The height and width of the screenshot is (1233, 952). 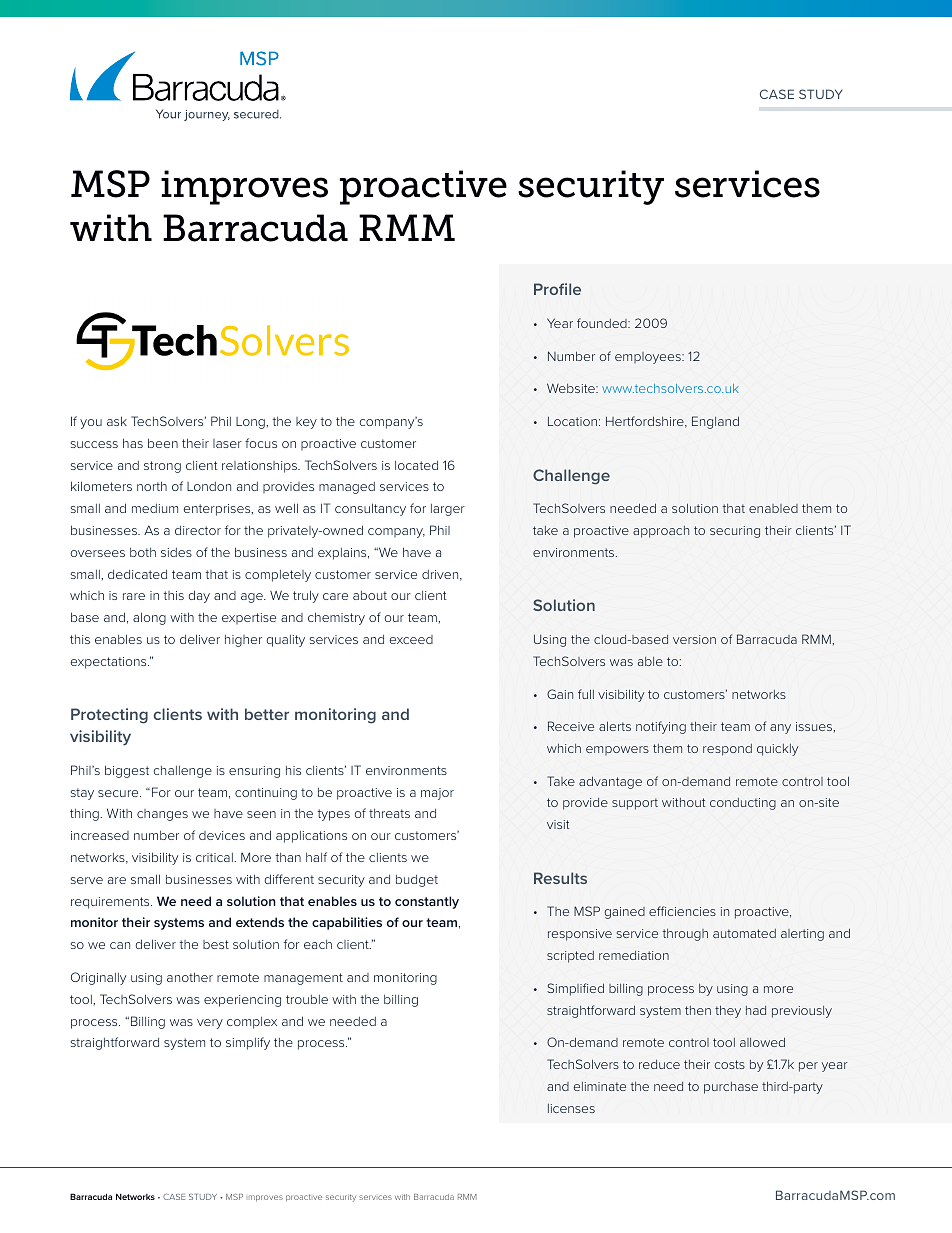 I want to click on ask, so click(x=117, y=421).
